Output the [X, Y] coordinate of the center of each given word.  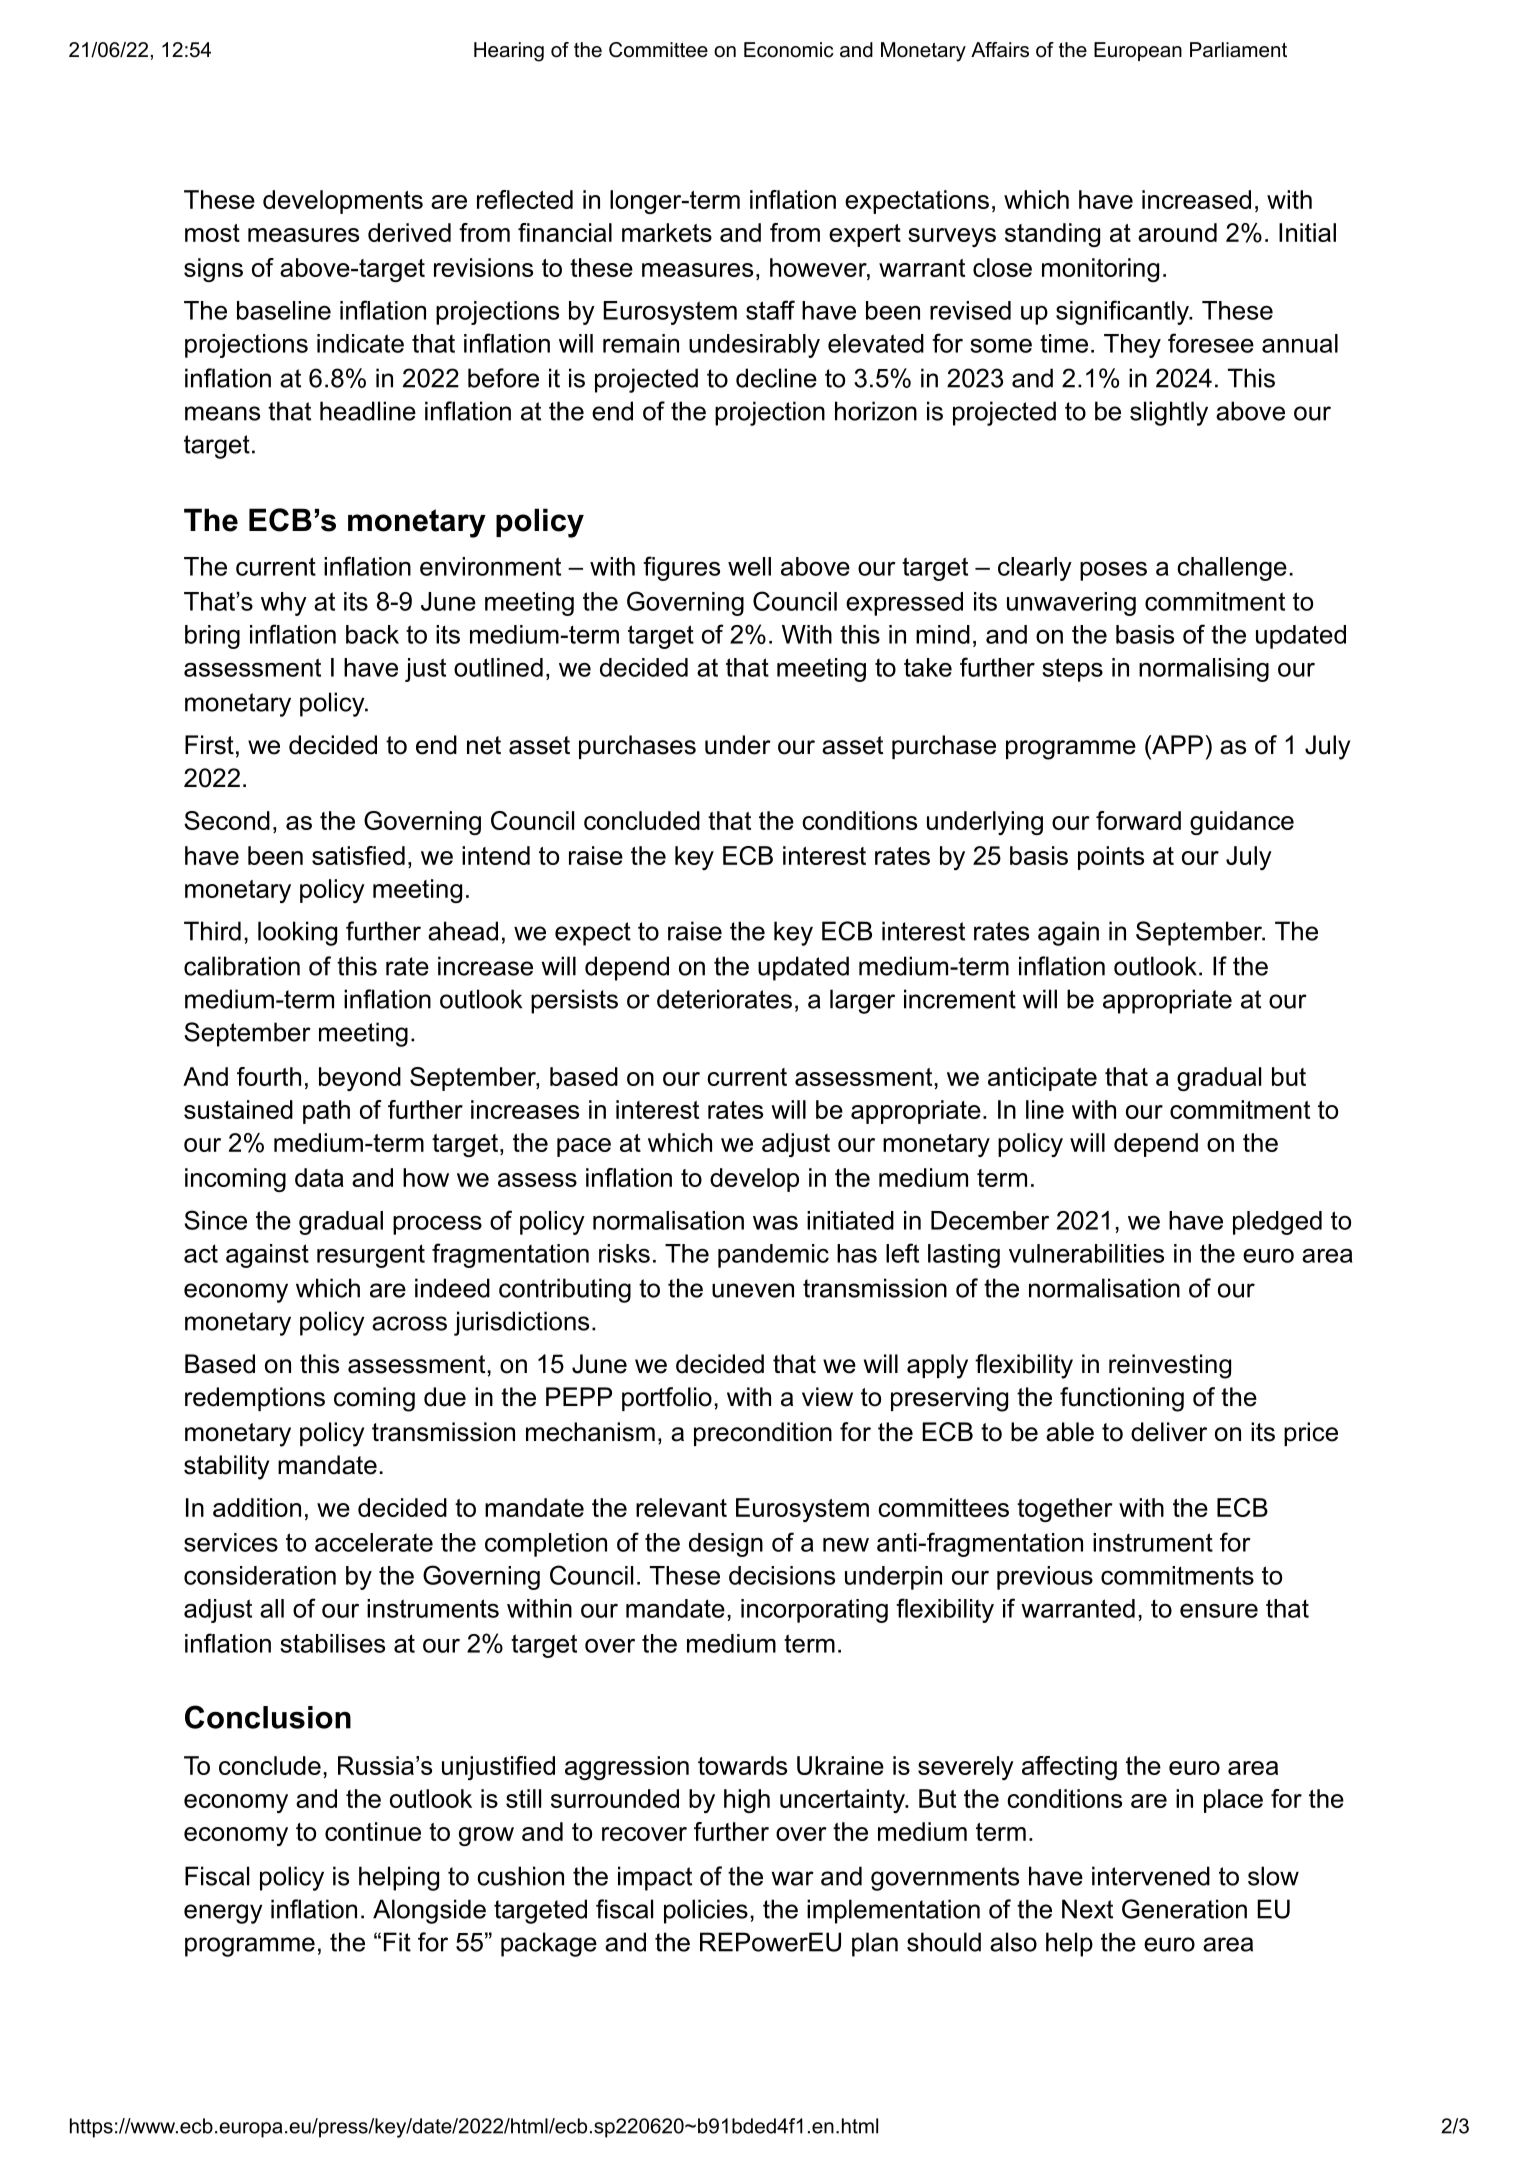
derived [409, 232]
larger [862, 1001]
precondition [763, 1434]
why [284, 604]
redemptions [255, 1399]
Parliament [1238, 50]
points [1111, 858]
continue [373, 1831]
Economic [789, 50]
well [749, 566]
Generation [1184, 1909]
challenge [1232, 569]
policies [706, 1911]
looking [297, 933]
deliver [1169, 1432]
